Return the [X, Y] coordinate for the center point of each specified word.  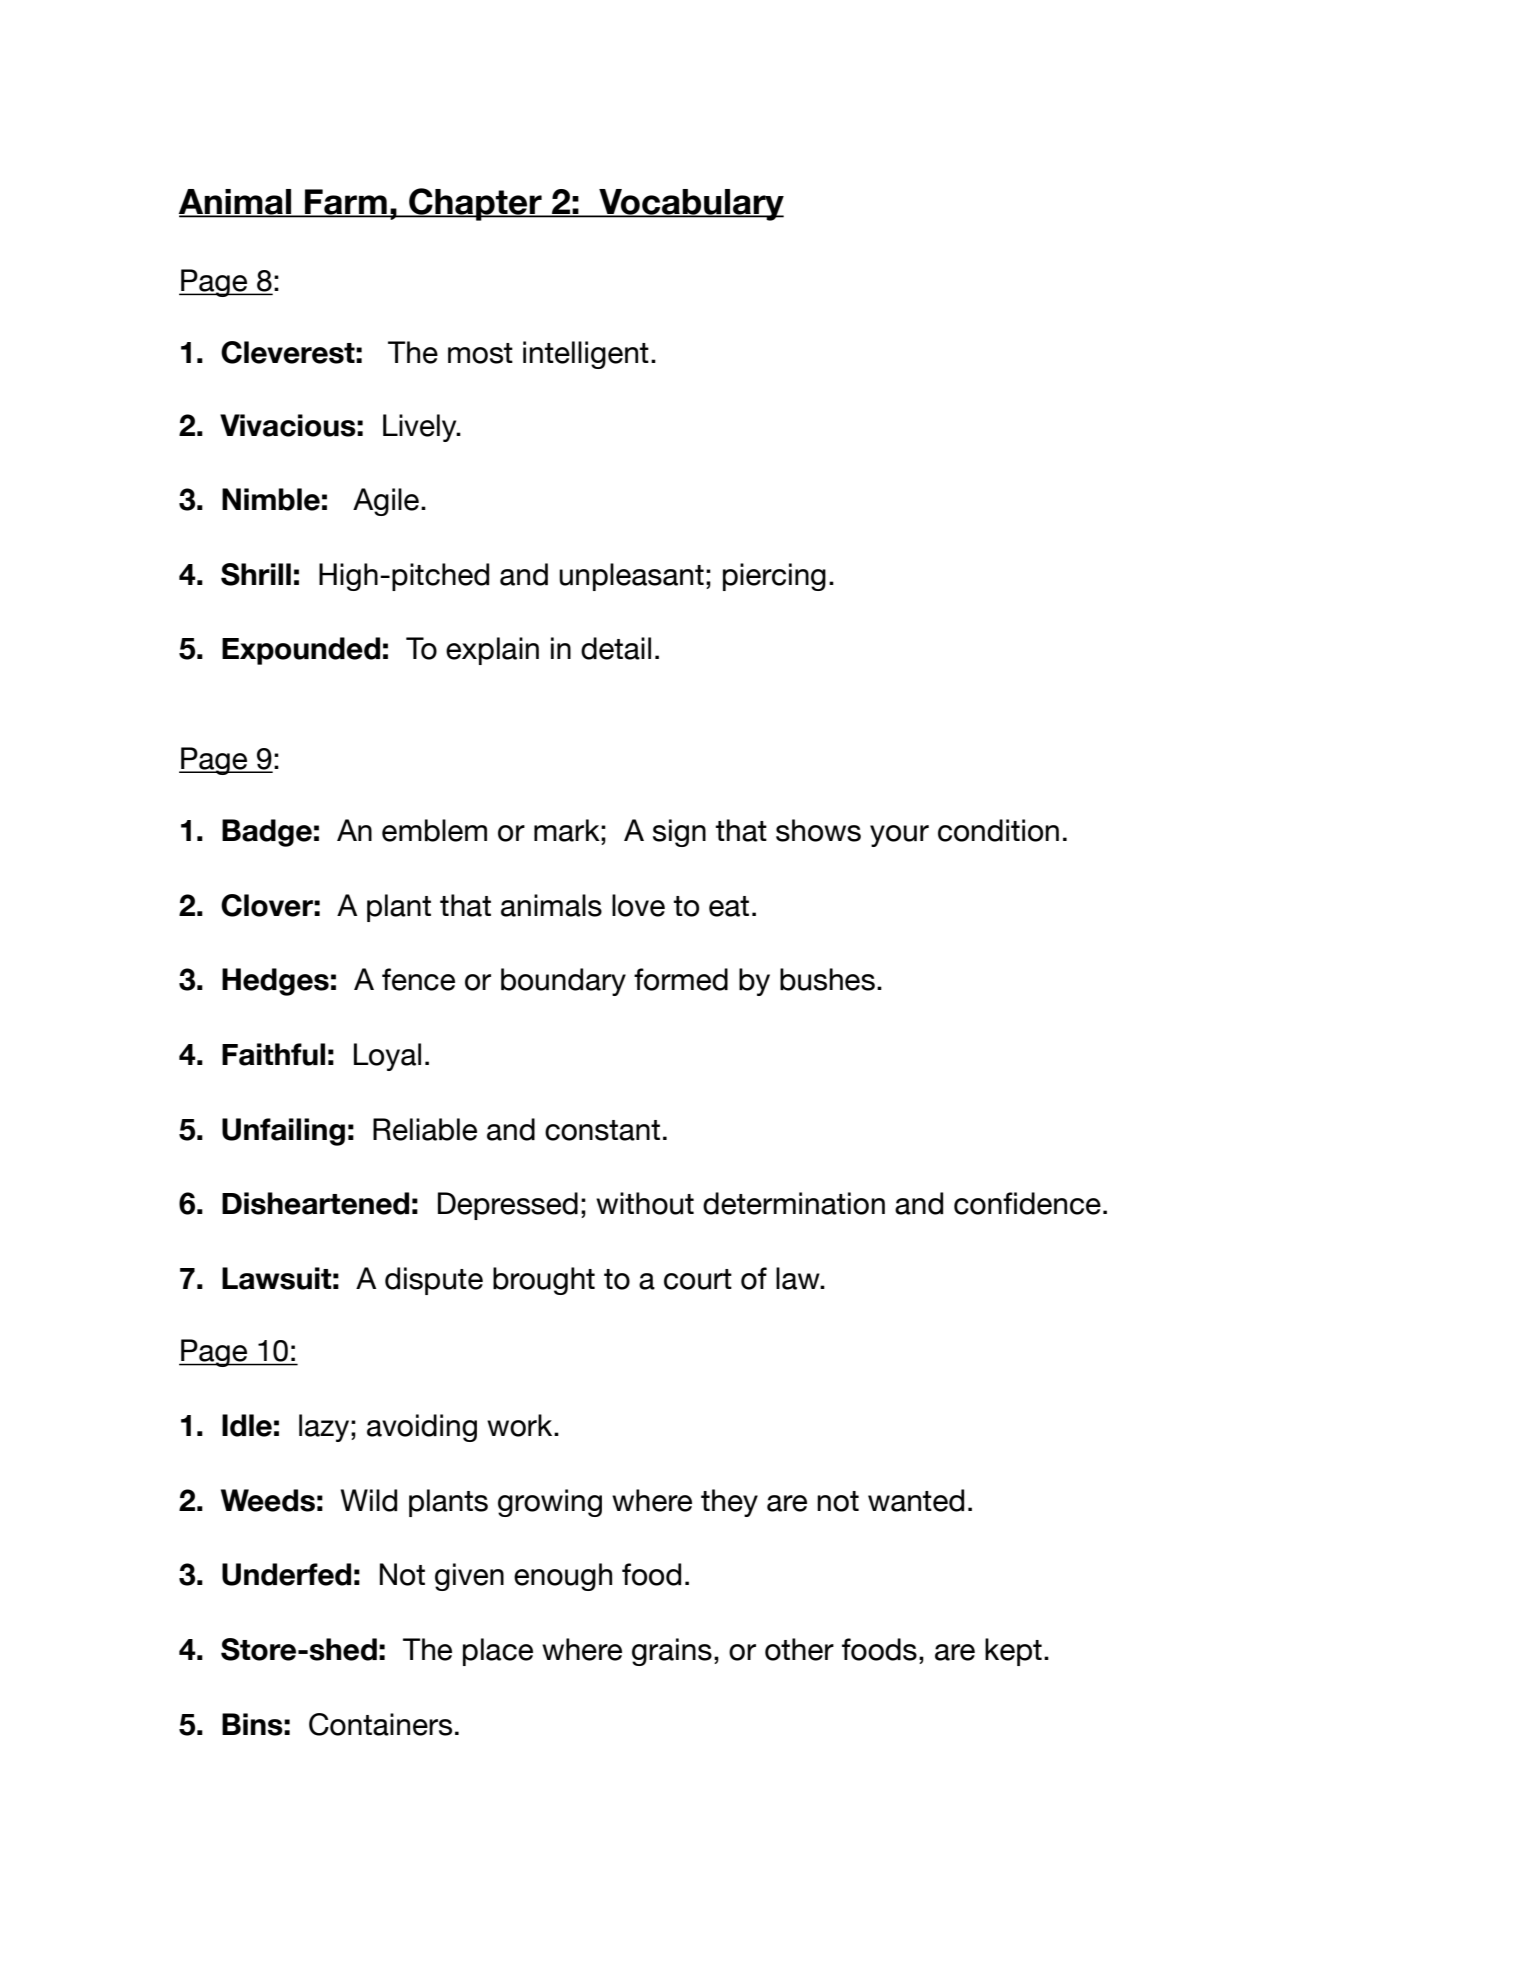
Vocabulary [690, 205]
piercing [774, 577]
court [698, 1279]
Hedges [275, 982]
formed [681, 979]
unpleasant [631, 577]
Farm [346, 203]
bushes [827, 979]
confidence [1027, 1203]
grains [672, 1652]
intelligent [586, 355]
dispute [434, 1281]
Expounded [301, 651]
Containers [380, 1724]
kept [1013, 1652]
